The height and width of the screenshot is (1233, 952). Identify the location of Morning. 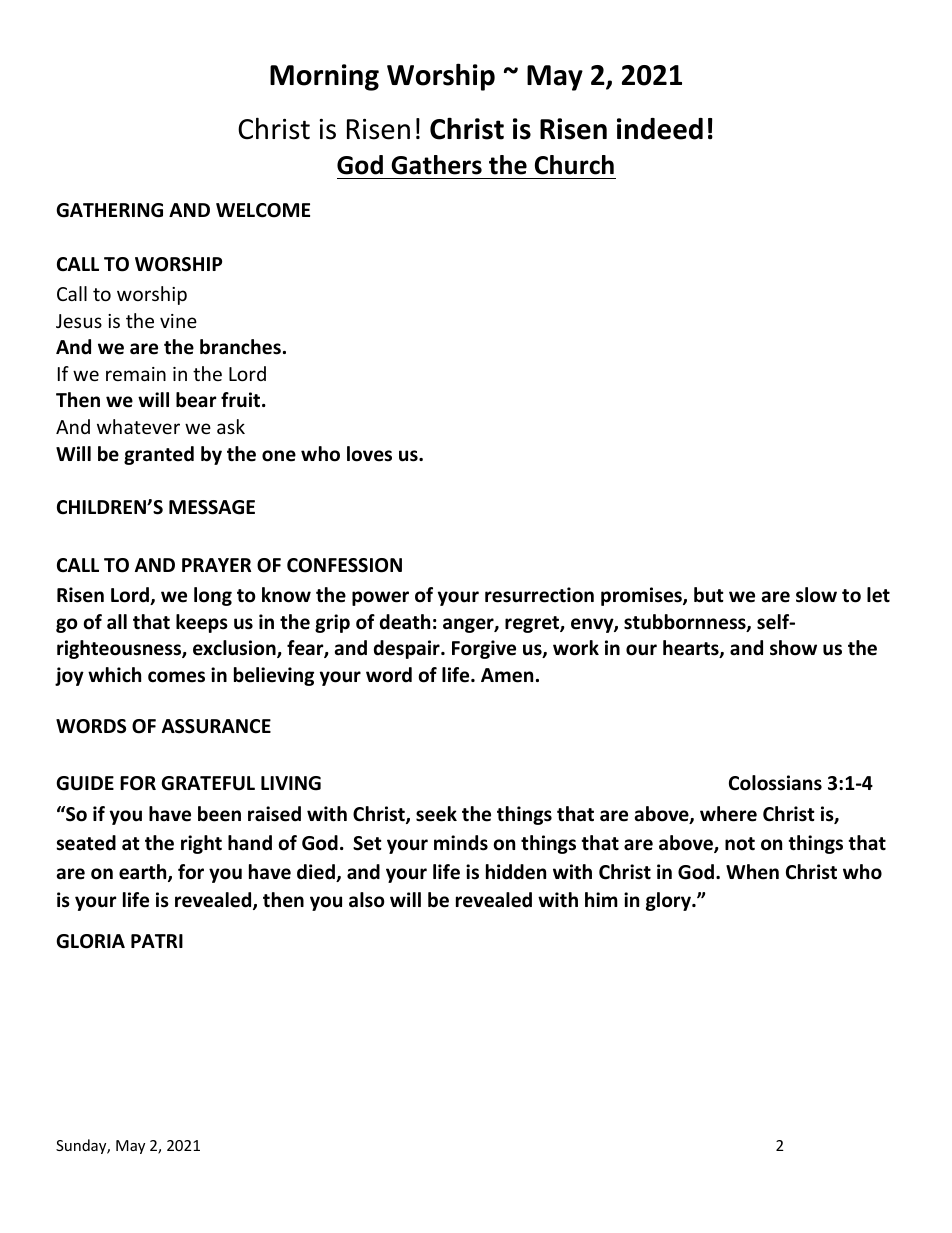
(324, 77).
